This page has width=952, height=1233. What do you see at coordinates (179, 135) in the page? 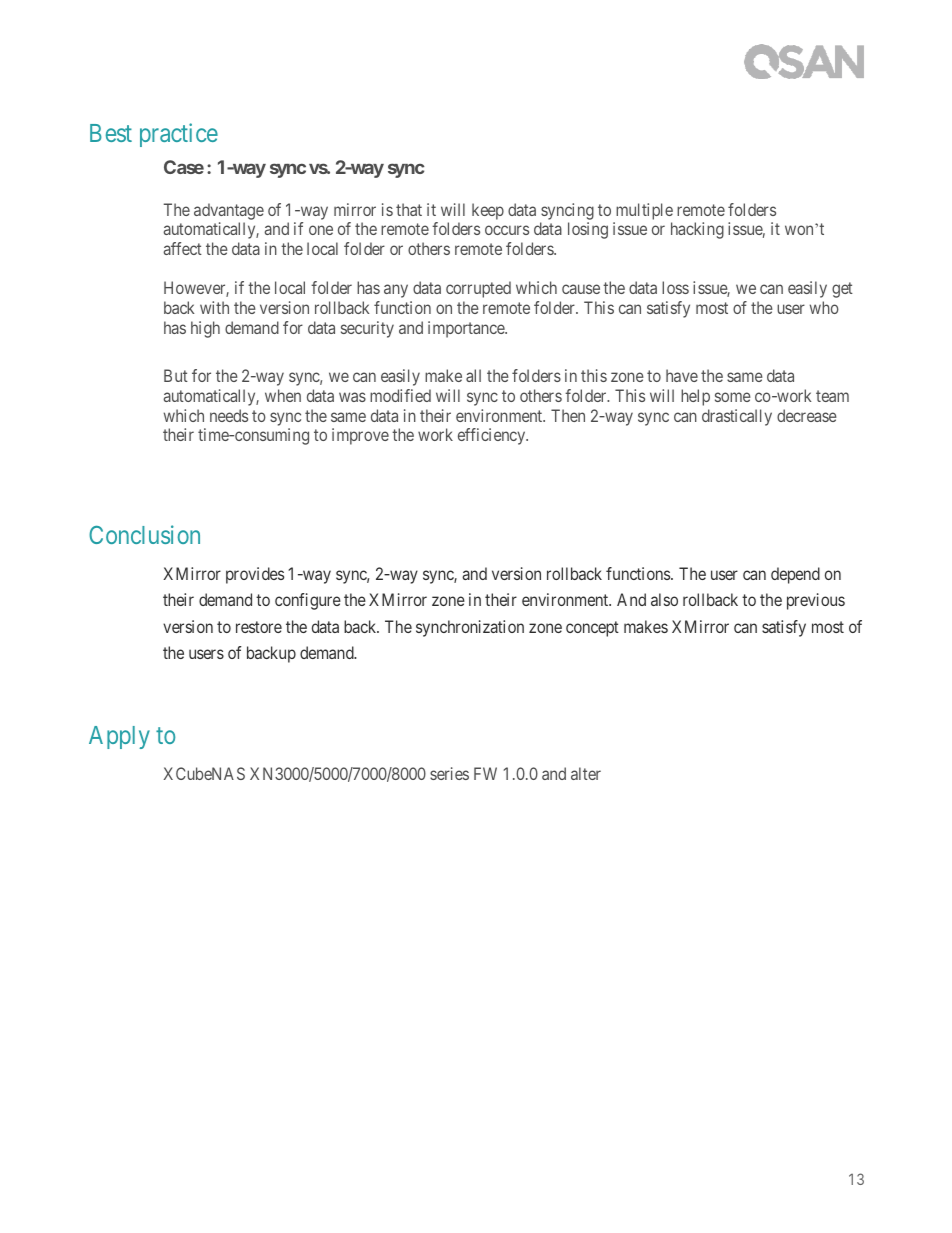
I see `practice` at bounding box center [179, 135].
